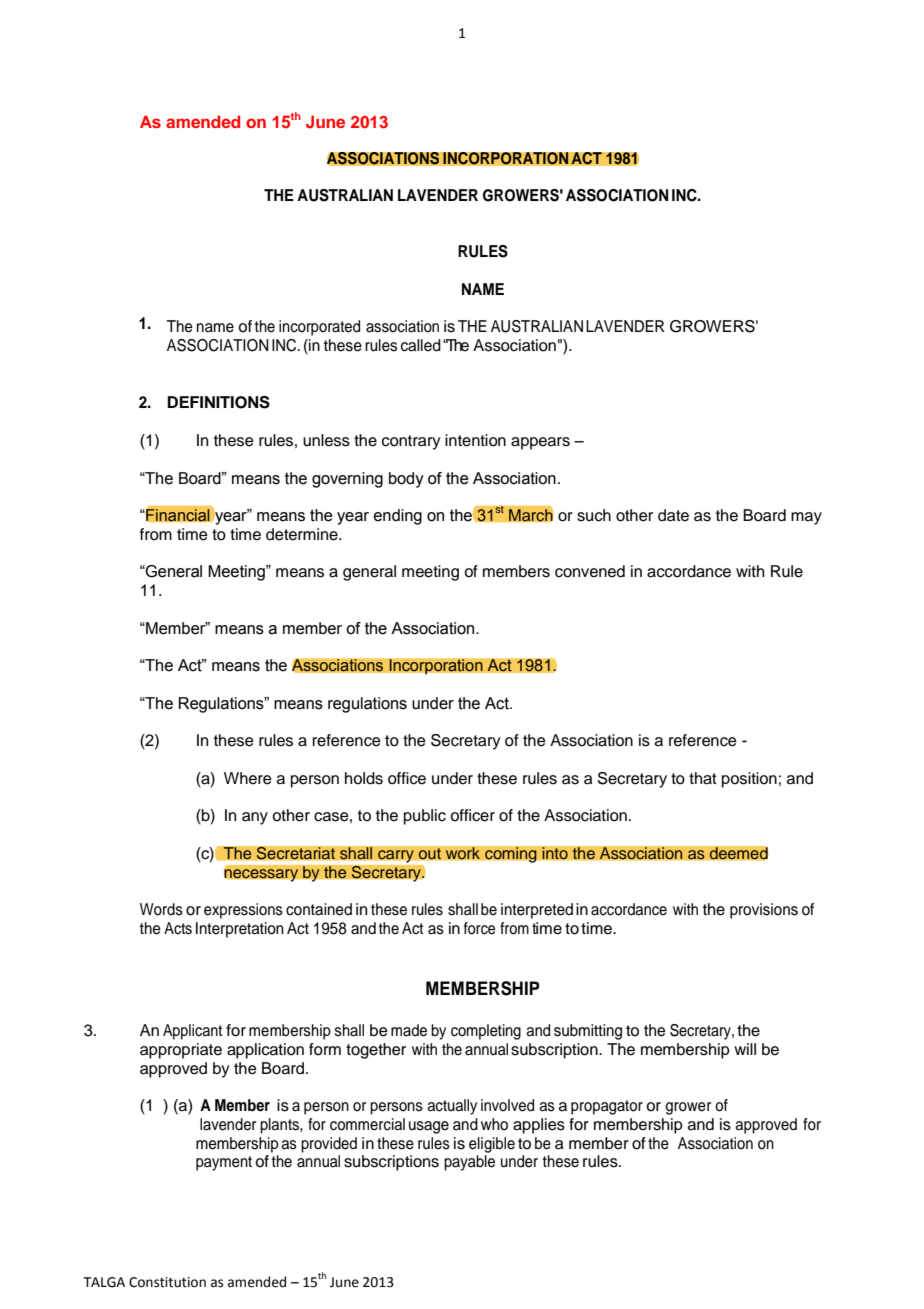 This page has height=1309, width=924. I want to click on any, so click(255, 818).
